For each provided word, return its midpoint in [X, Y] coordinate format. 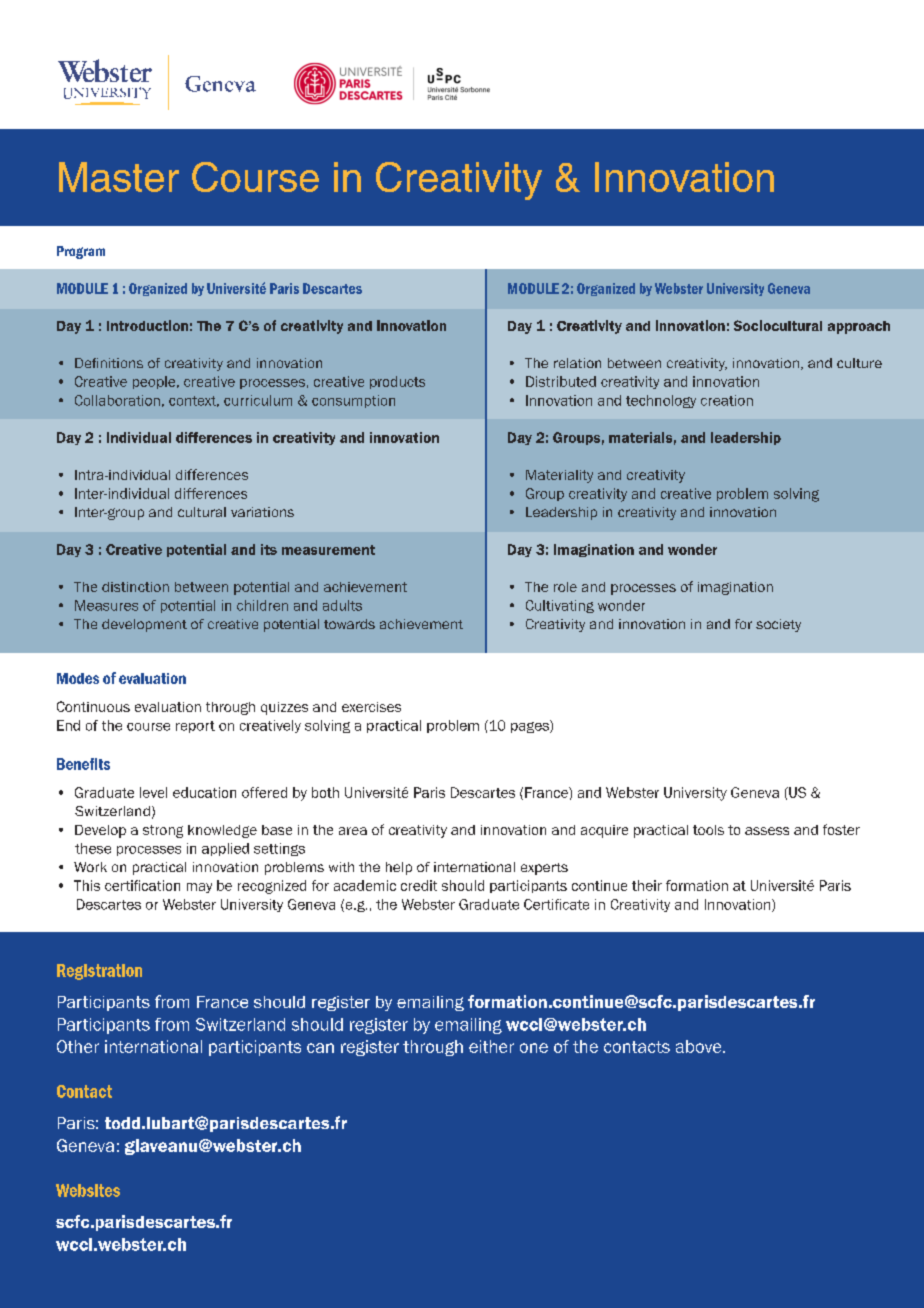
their [647, 885]
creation [727, 400]
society [778, 625]
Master [119, 177]
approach [859, 327]
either [491, 1046]
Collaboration [117, 400]
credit [419, 885]
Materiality [559, 476]
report [195, 727]
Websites [88, 1190]
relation [577, 363]
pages [531, 726]
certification [142, 885]
